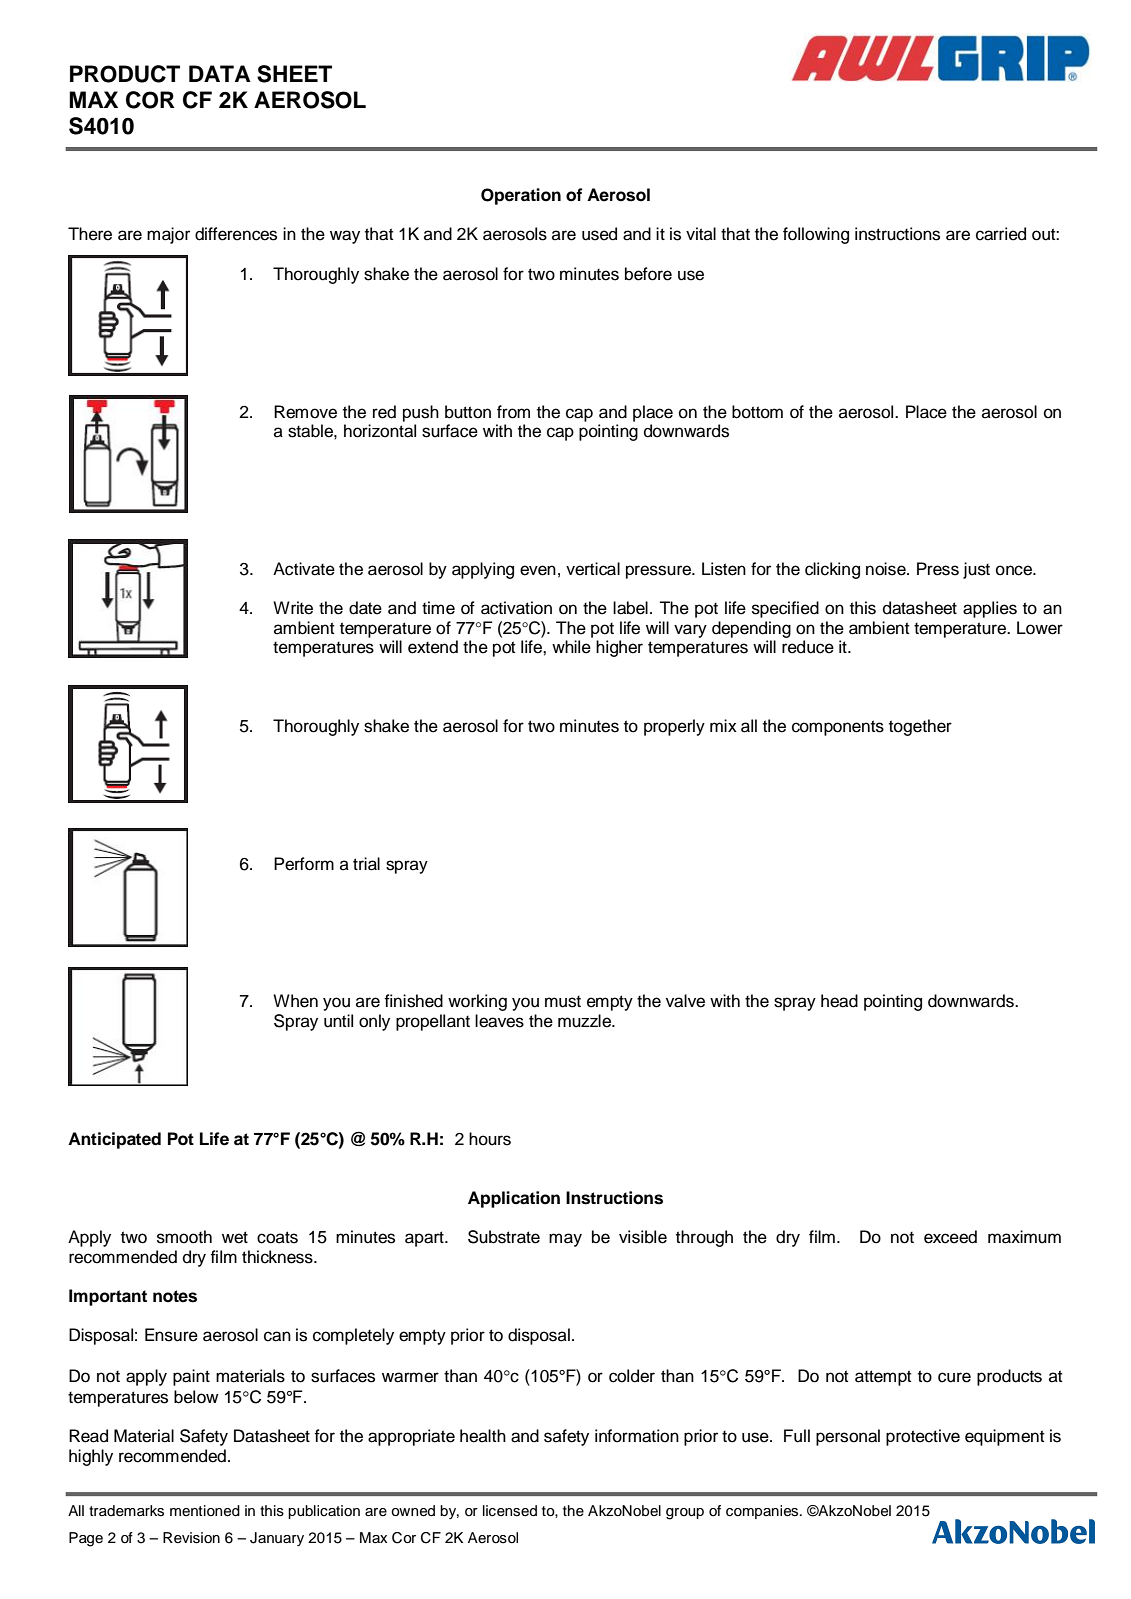 The image size is (1131, 1599). Describe the element at coordinates (923, 1437) in the screenshot. I see `protective` at that location.
